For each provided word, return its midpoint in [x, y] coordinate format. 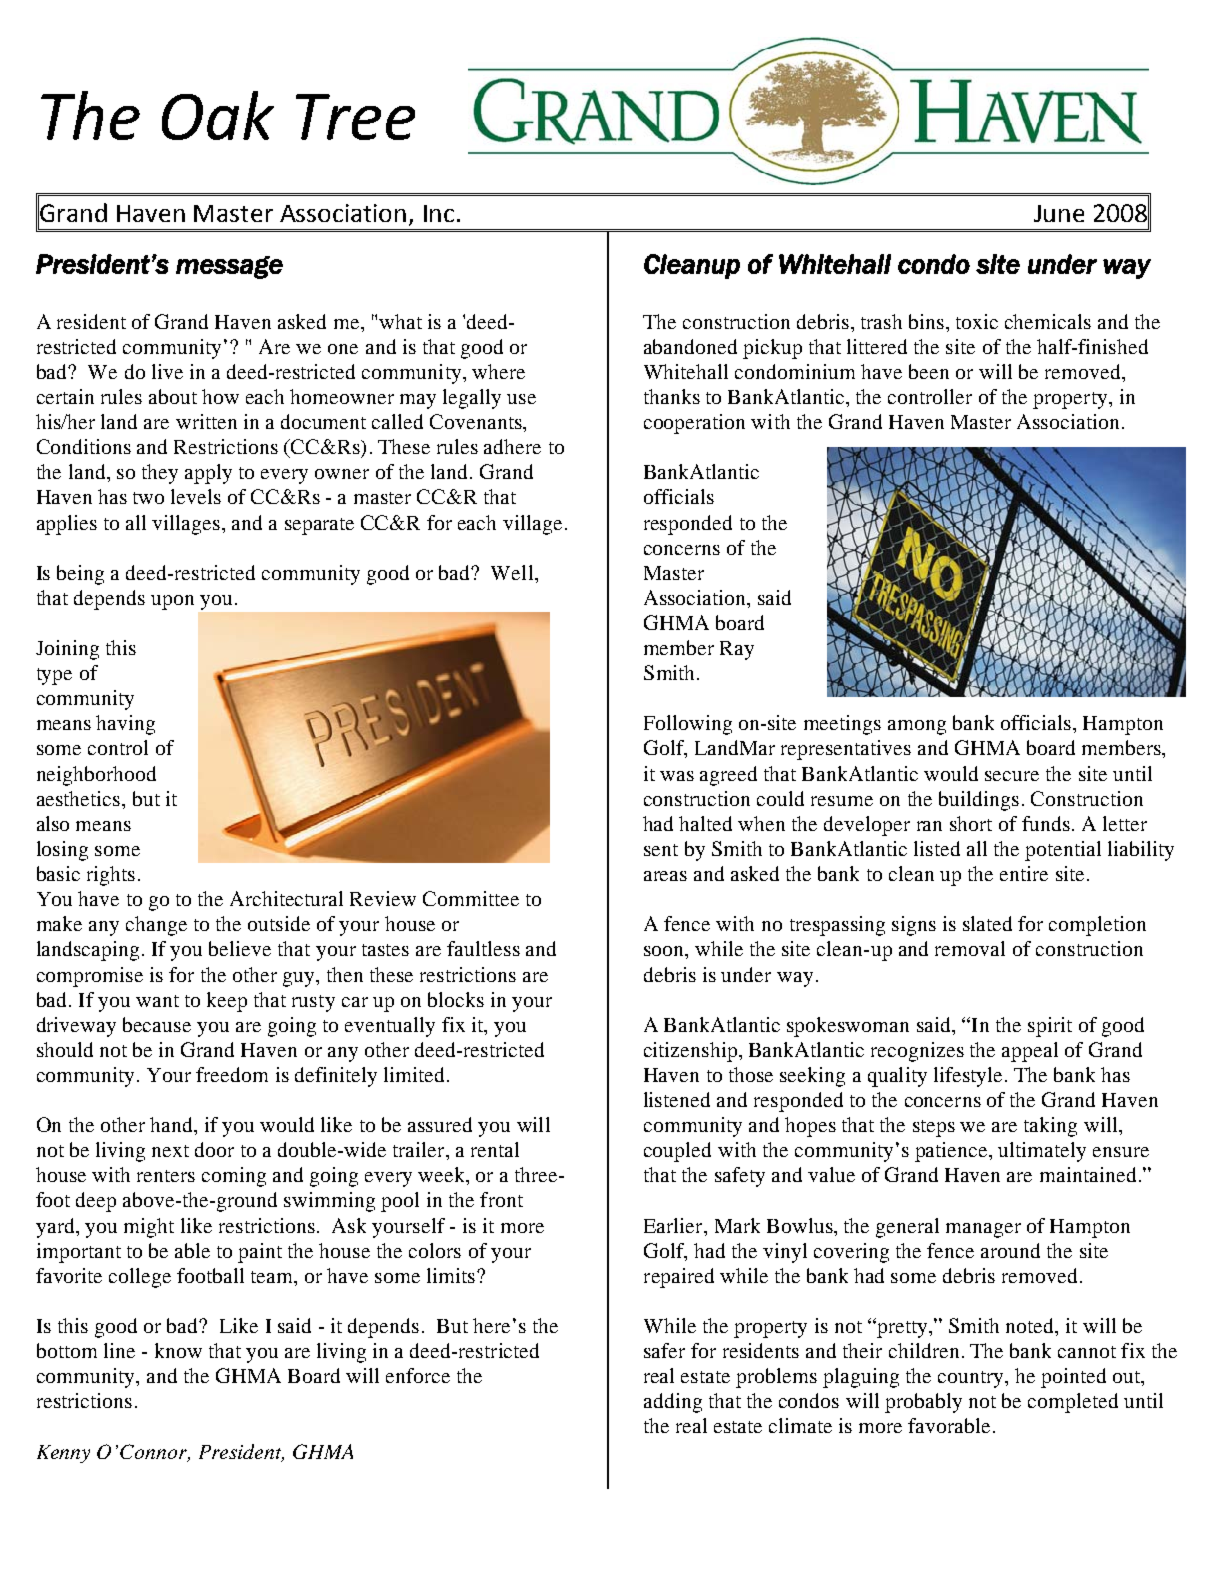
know [178, 1350]
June [1059, 213]
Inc [439, 213]
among [917, 727]
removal [970, 948]
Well [513, 572]
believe [240, 948]
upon [172, 602]
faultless [483, 948]
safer [664, 1350]
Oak [218, 115]
